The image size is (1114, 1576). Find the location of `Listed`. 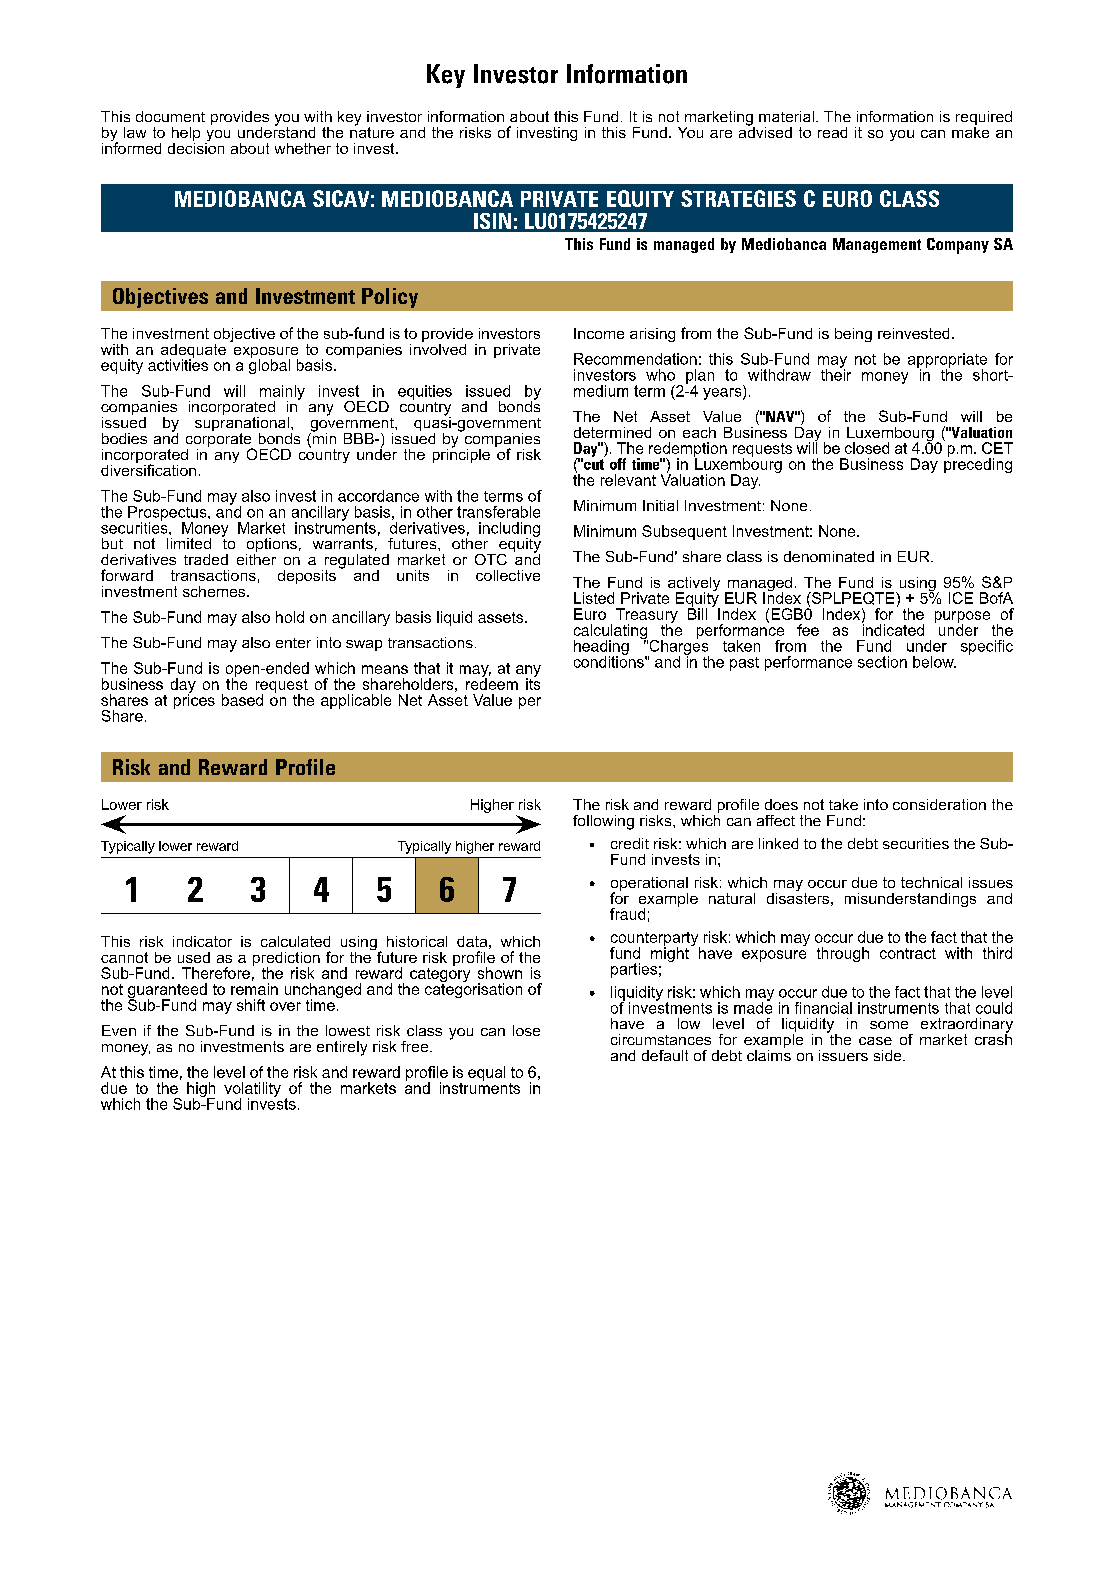

Listed is located at coordinates (594, 598).
